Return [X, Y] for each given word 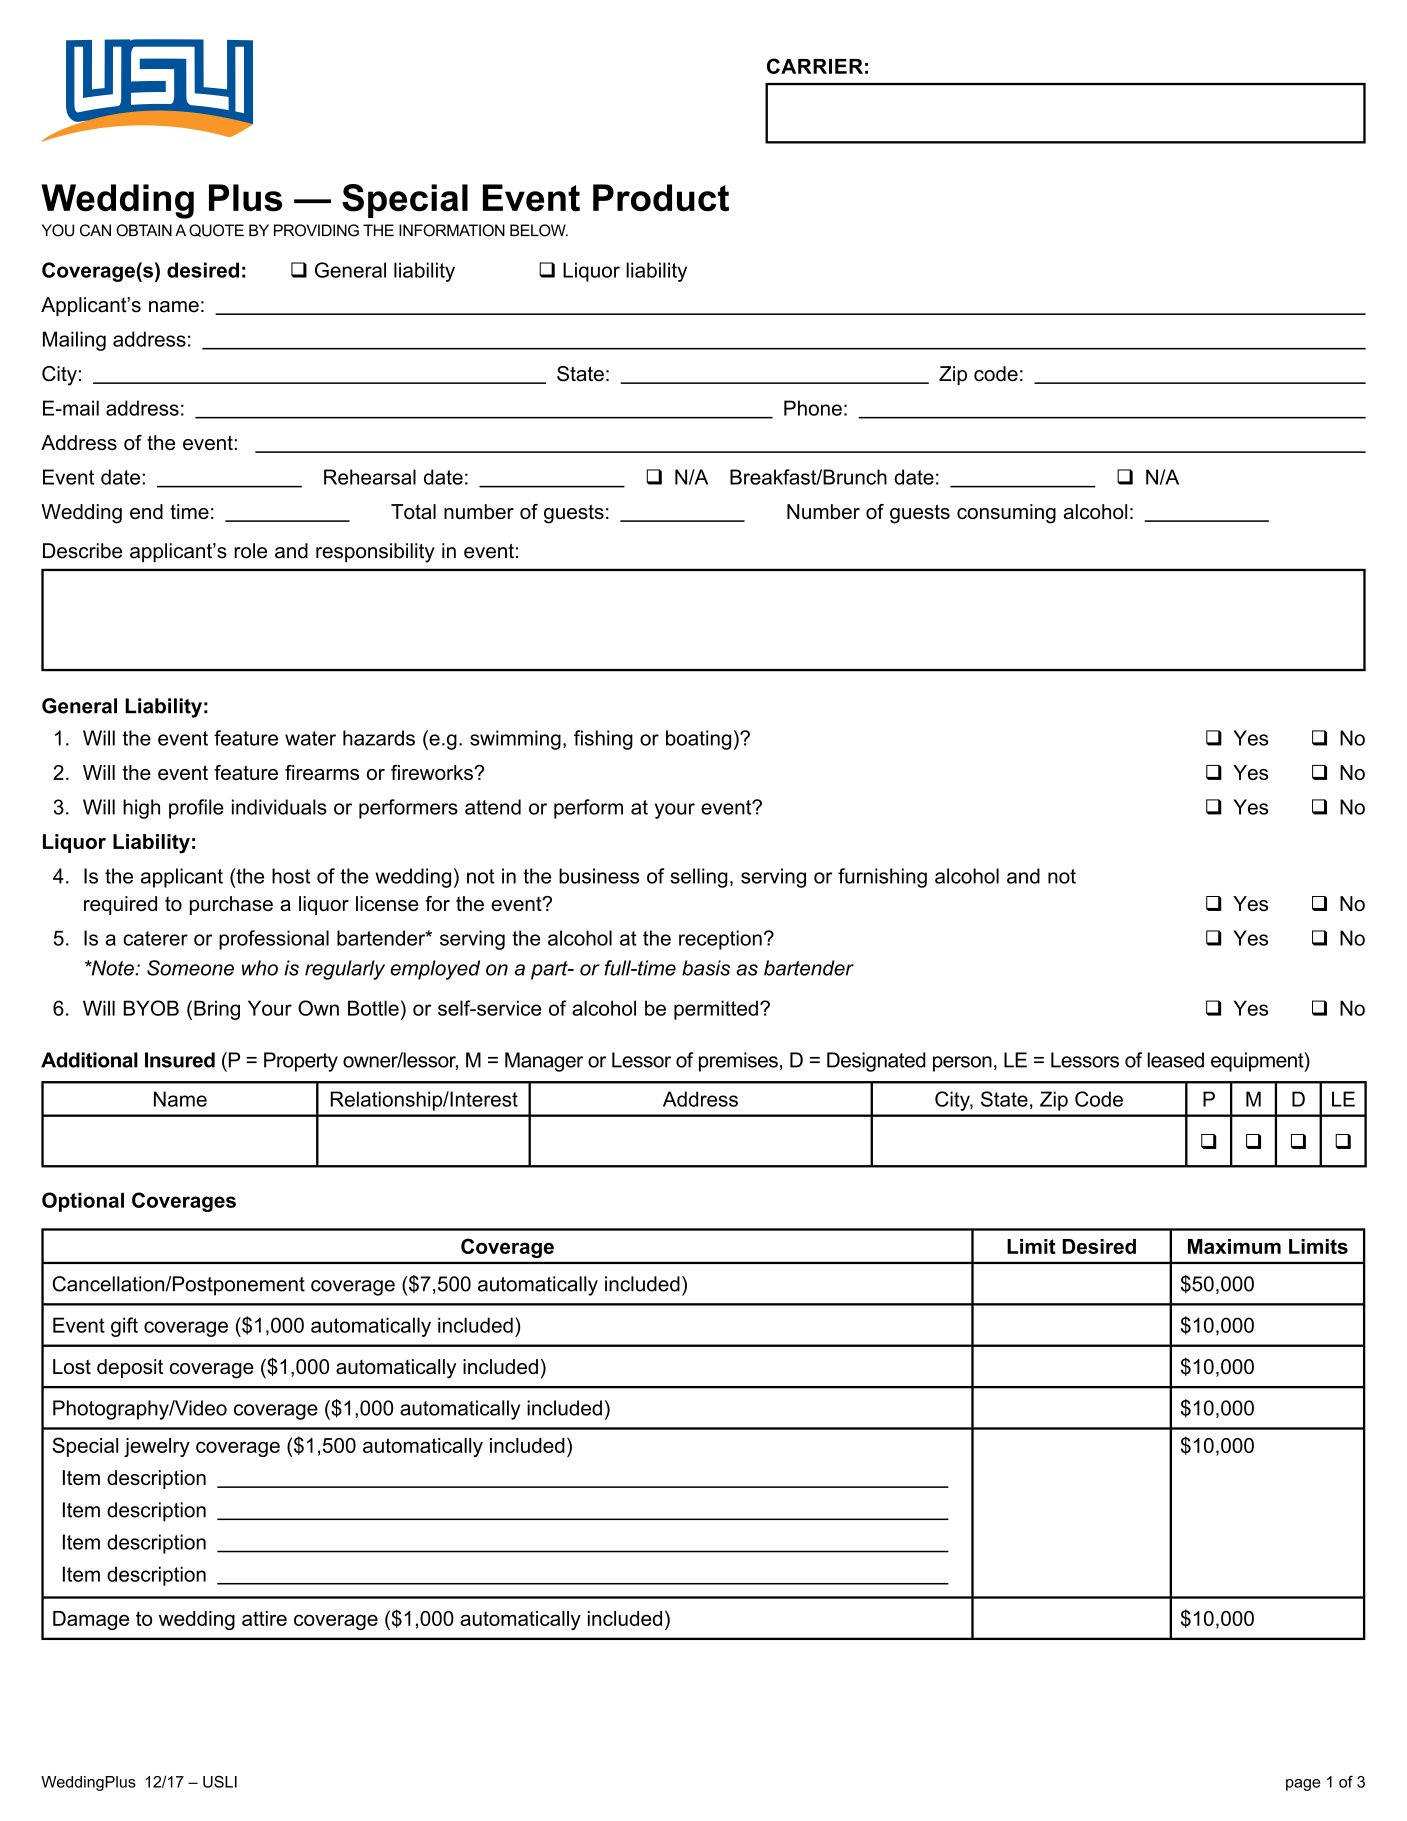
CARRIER [815, 66]
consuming [1006, 514]
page [1303, 1785]
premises [738, 1062]
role [250, 551]
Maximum [1234, 1246]
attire [264, 1618]
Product [661, 198]
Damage [91, 1620]
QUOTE [216, 230]
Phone [813, 408]
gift [124, 1327]
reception [720, 940]
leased [1176, 1060]
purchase [231, 905]
